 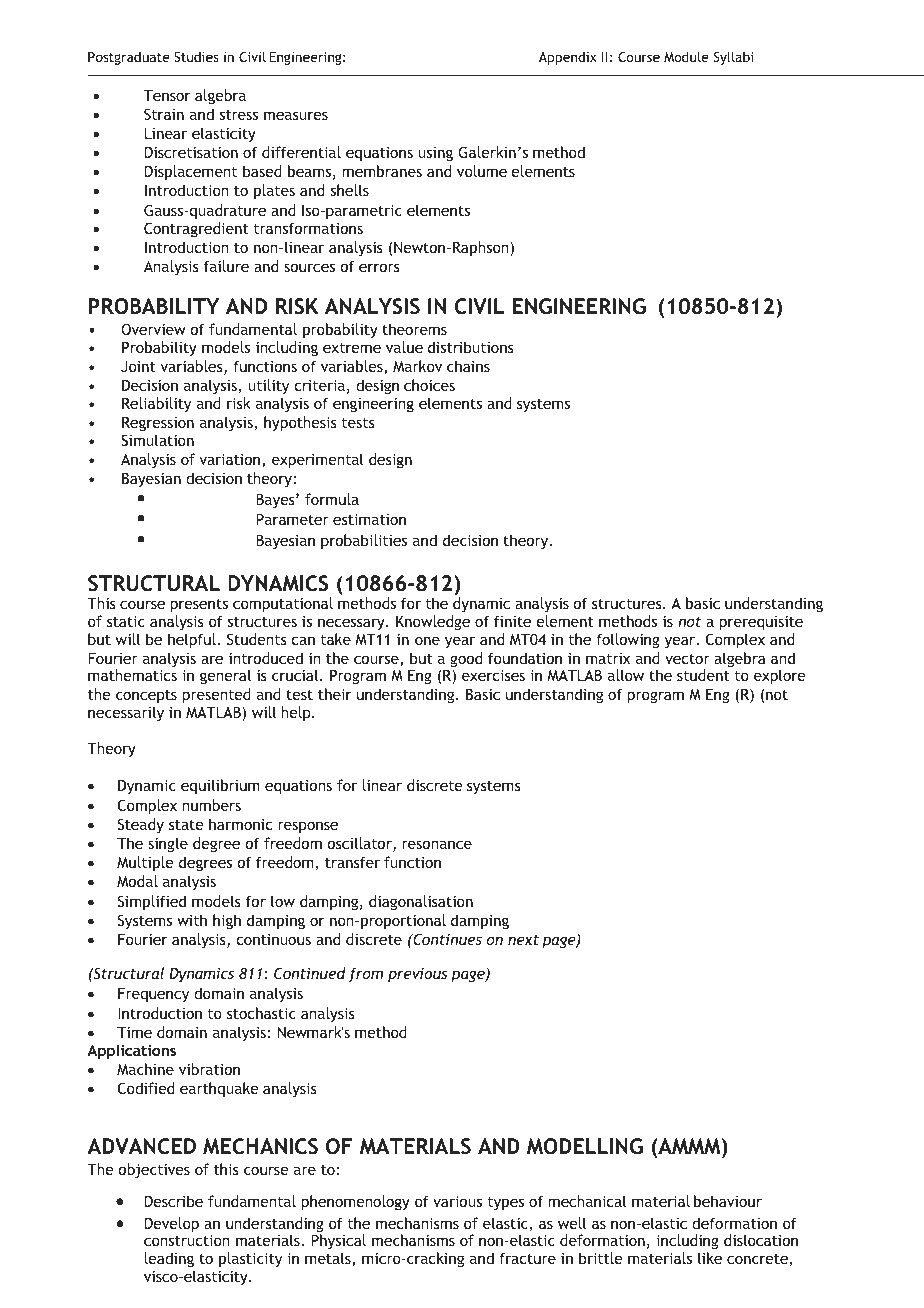 What do you see at coordinates (468, 366) in the screenshot?
I see `chains` at bounding box center [468, 366].
